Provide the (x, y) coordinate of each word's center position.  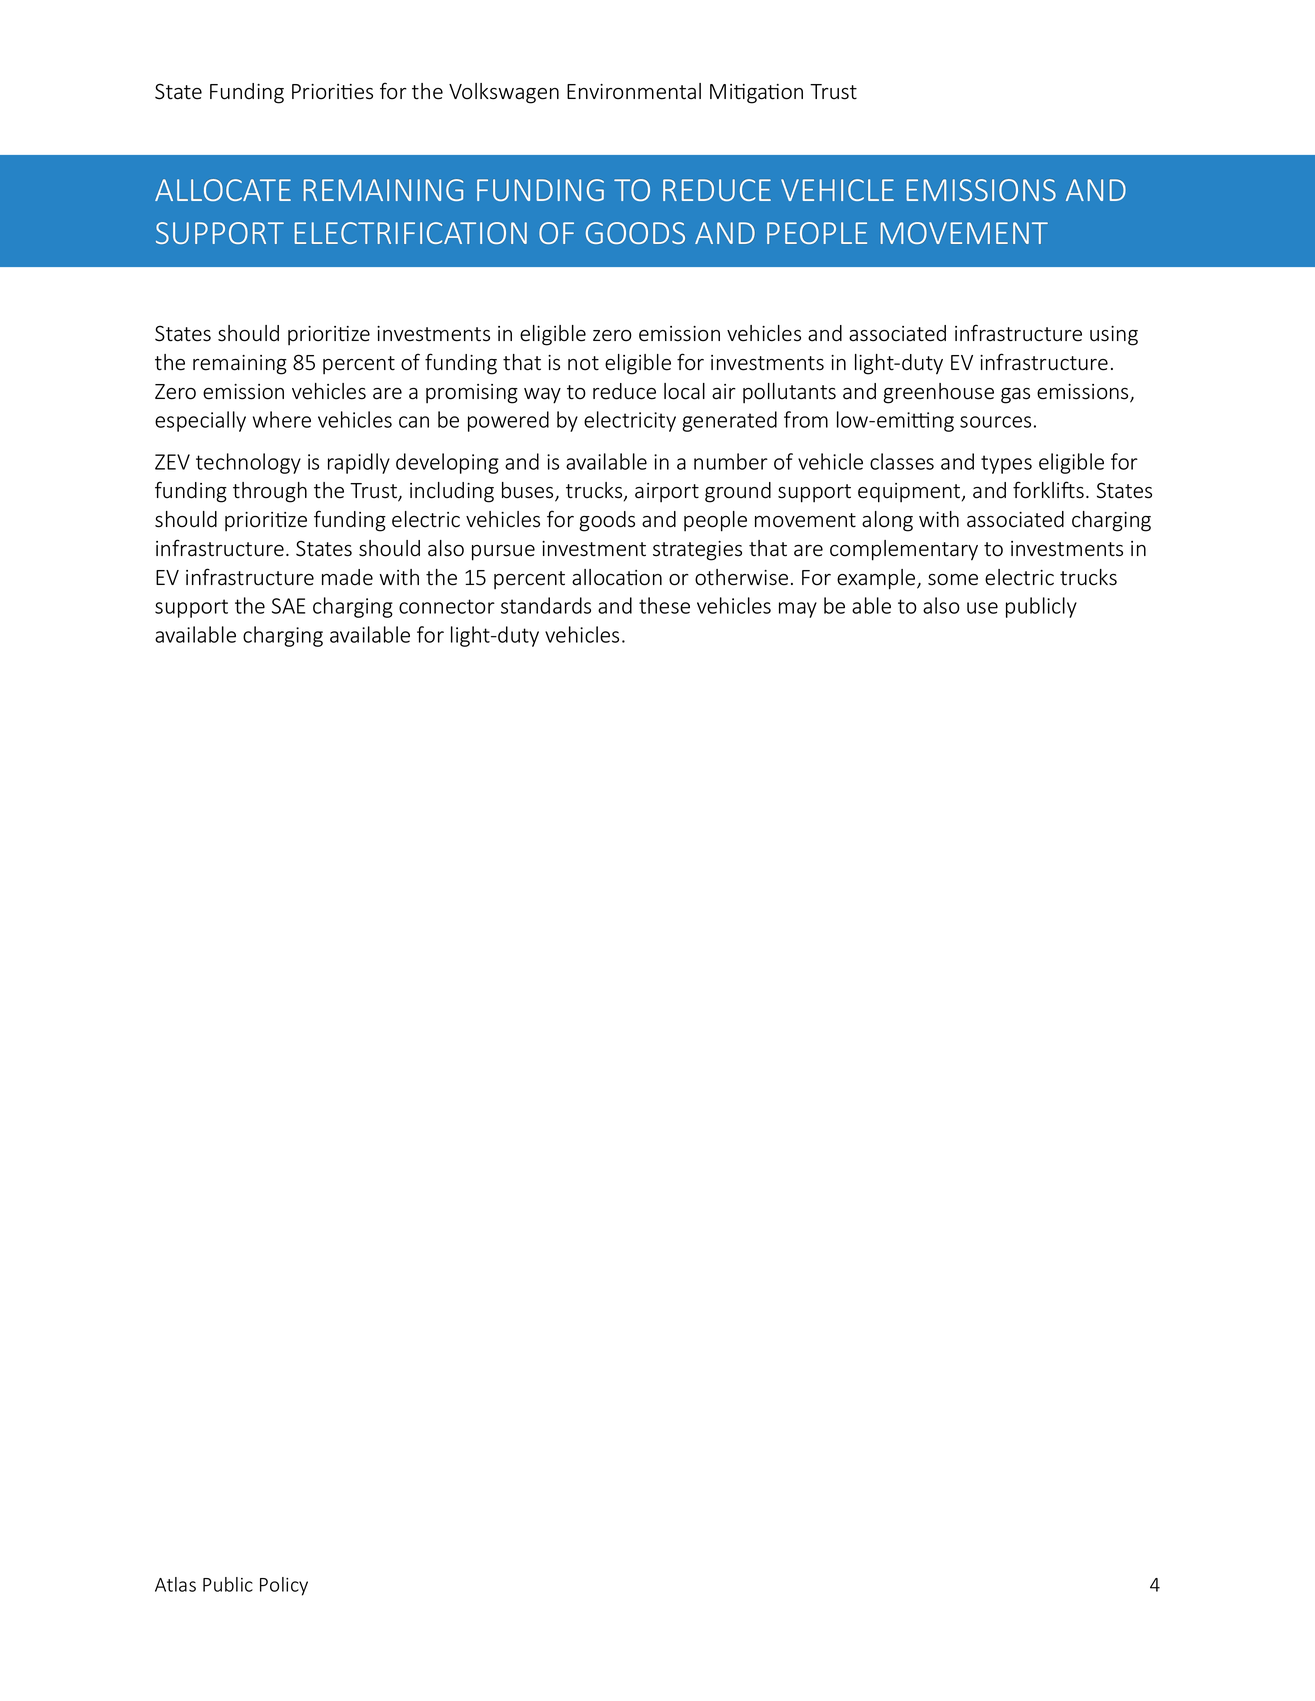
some (953, 580)
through (270, 492)
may (798, 610)
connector (447, 606)
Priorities (332, 92)
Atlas (175, 1584)
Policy (284, 1586)
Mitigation (756, 94)
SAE (288, 606)
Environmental (634, 91)
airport (667, 492)
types (1006, 464)
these (664, 605)
